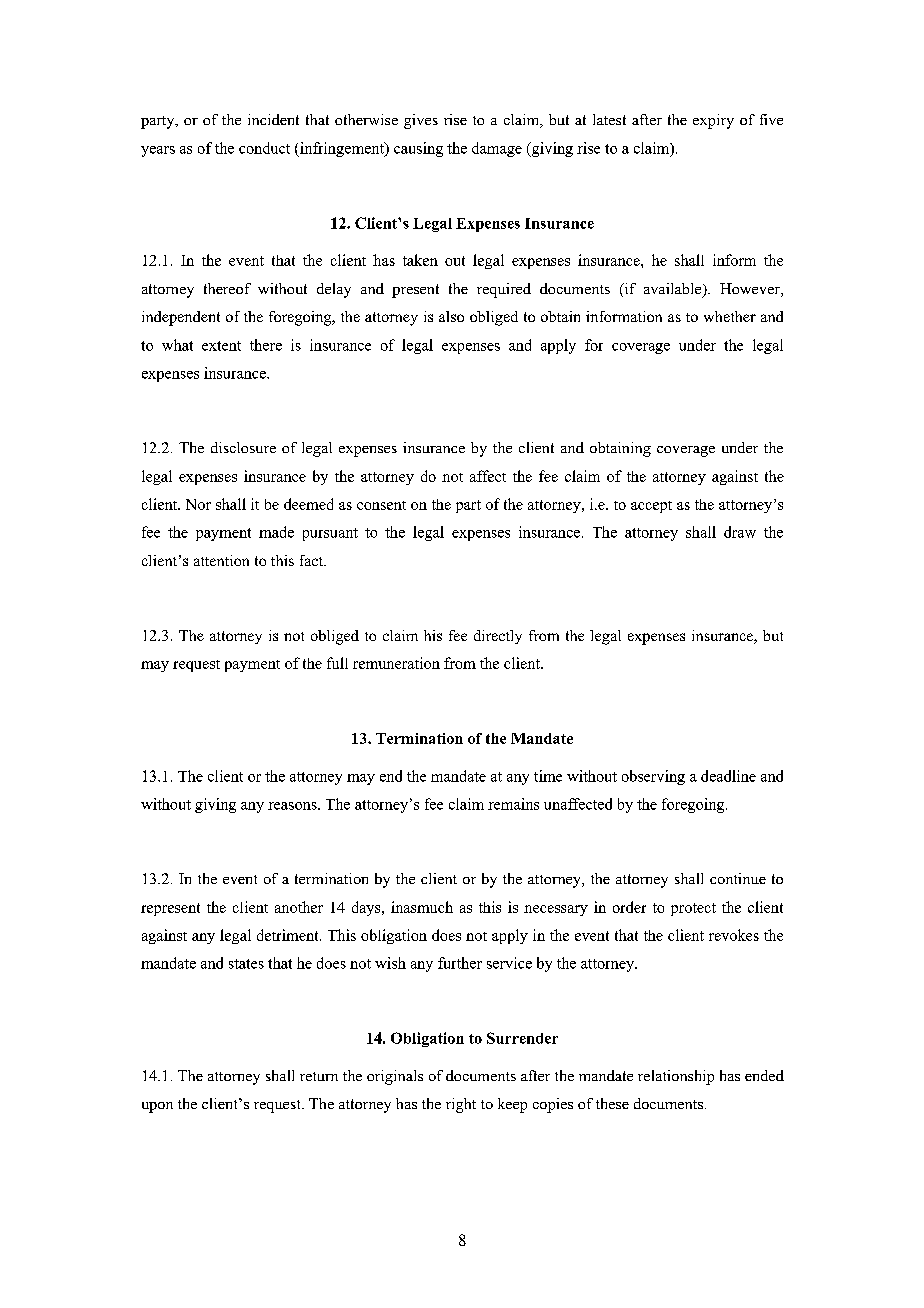 The height and width of the screenshot is (1308, 924). Describe the element at coordinates (713, 121) in the screenshot. I see `expiry` at that location.
